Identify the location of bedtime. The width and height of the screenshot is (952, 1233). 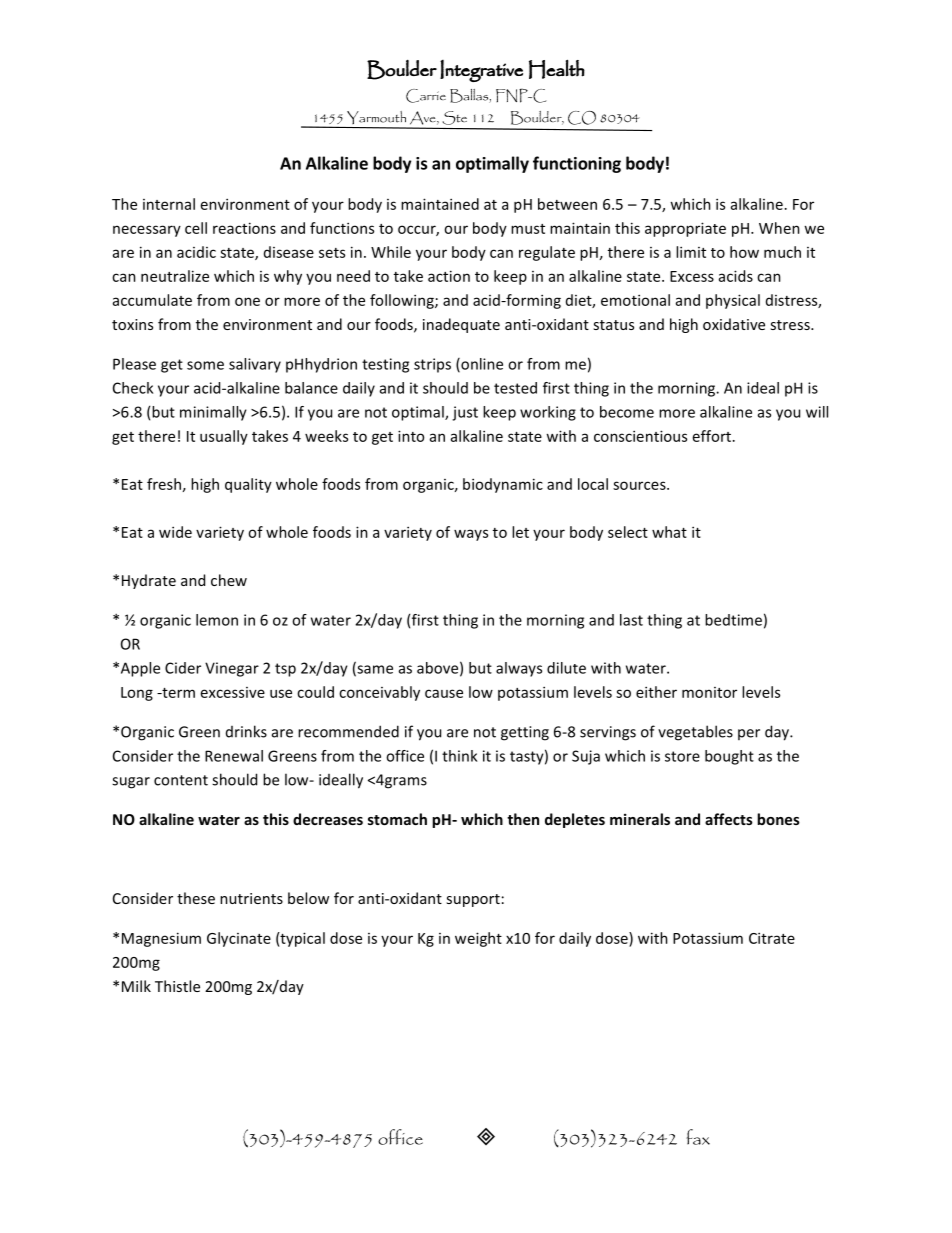
(733, 620).
